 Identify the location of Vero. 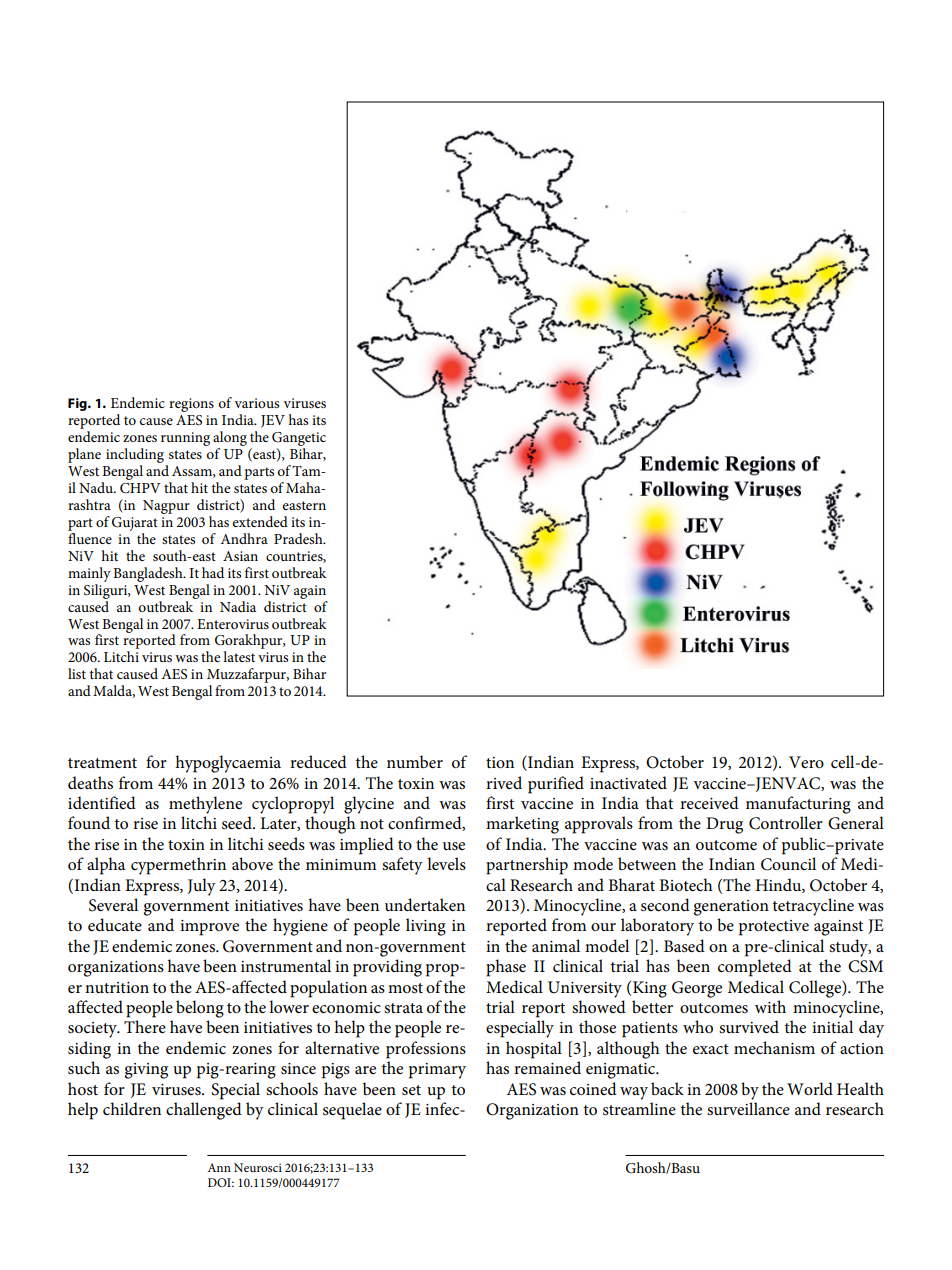
(806, 762).
